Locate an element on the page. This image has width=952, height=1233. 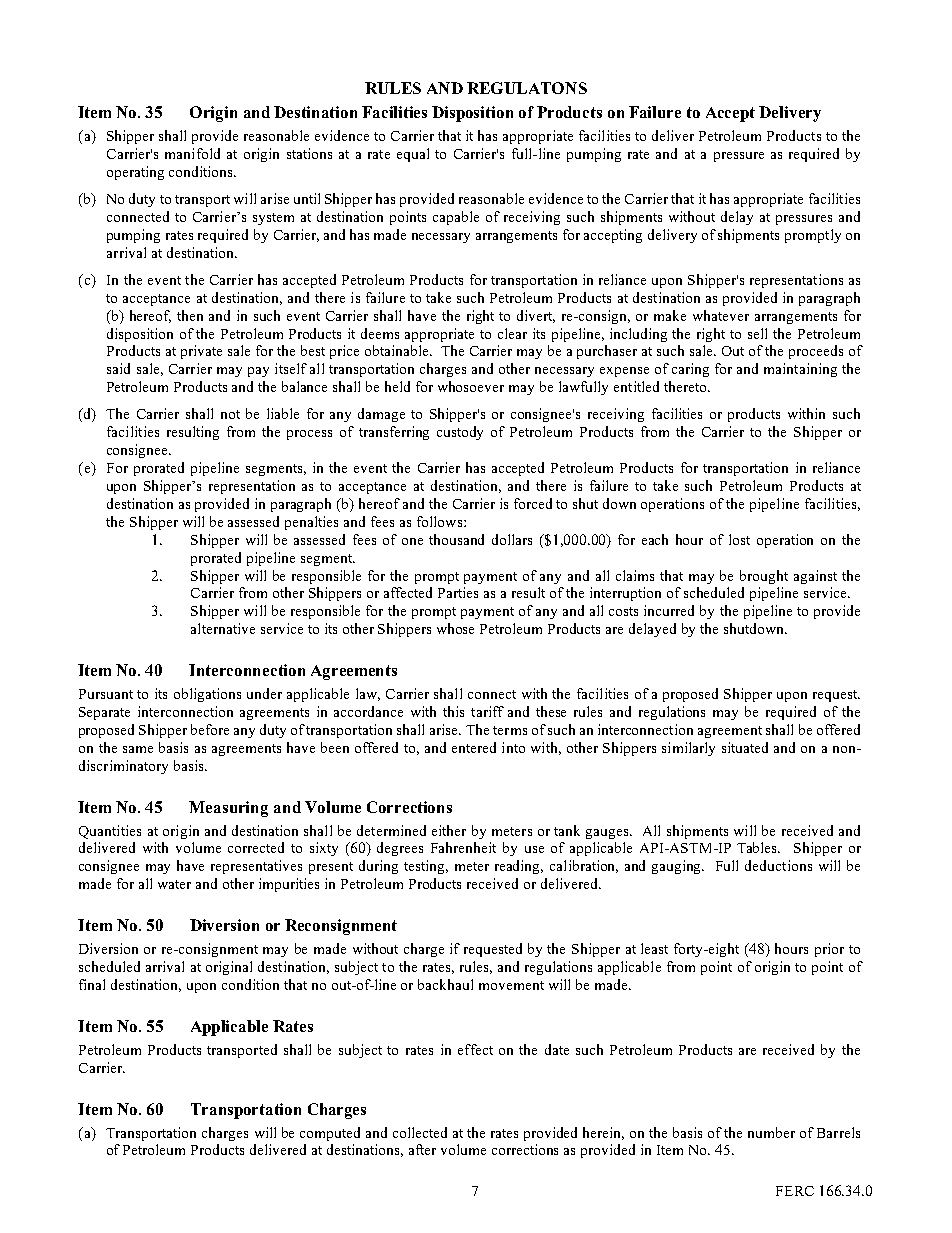
capable is located at coordinates (456, 218).
